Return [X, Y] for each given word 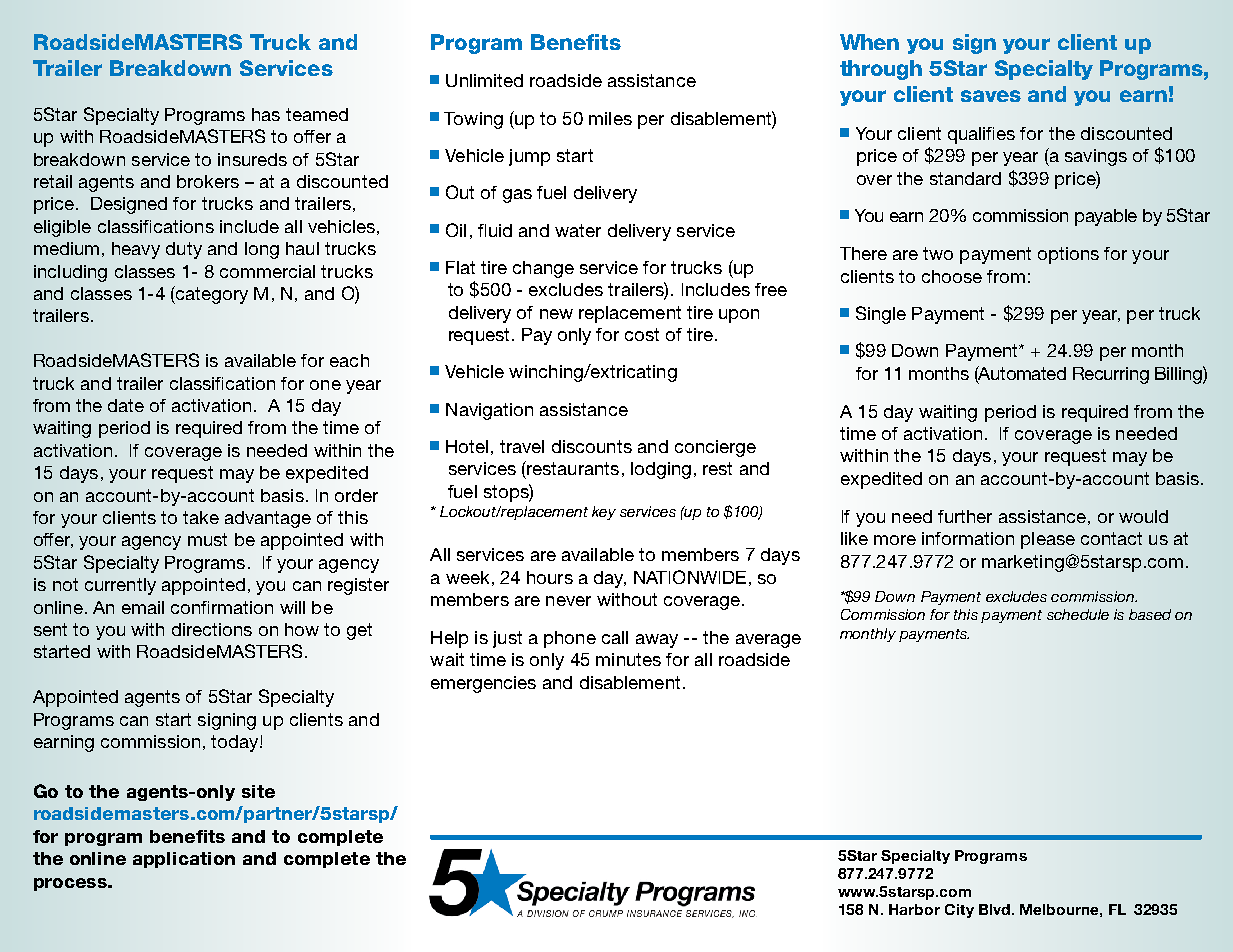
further [965, 516]
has [266, 114]
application [184, 860]
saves [991, 96]
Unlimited [484, 80]
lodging [661, 470]
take [201, 517]
